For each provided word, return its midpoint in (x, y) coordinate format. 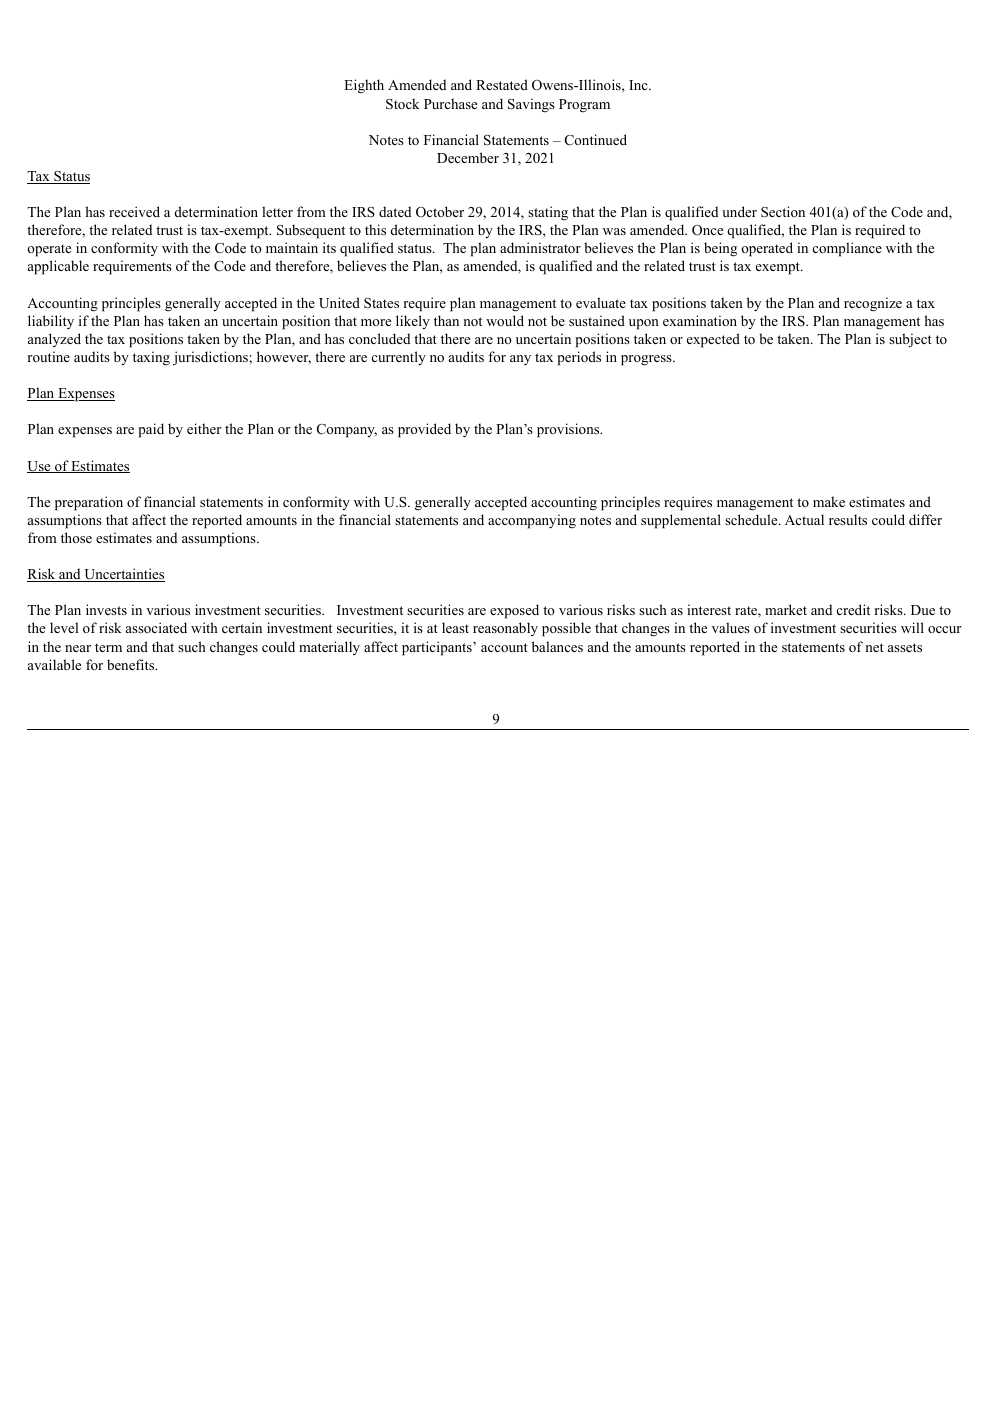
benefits (132, 664)
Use (40, 467)
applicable (58, 267)
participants (438, 648)
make (829, 501)
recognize (873, 304)
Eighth (364, 86)
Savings (531, 105)
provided (424, 430)
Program (584, 106)
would (505, 320)
